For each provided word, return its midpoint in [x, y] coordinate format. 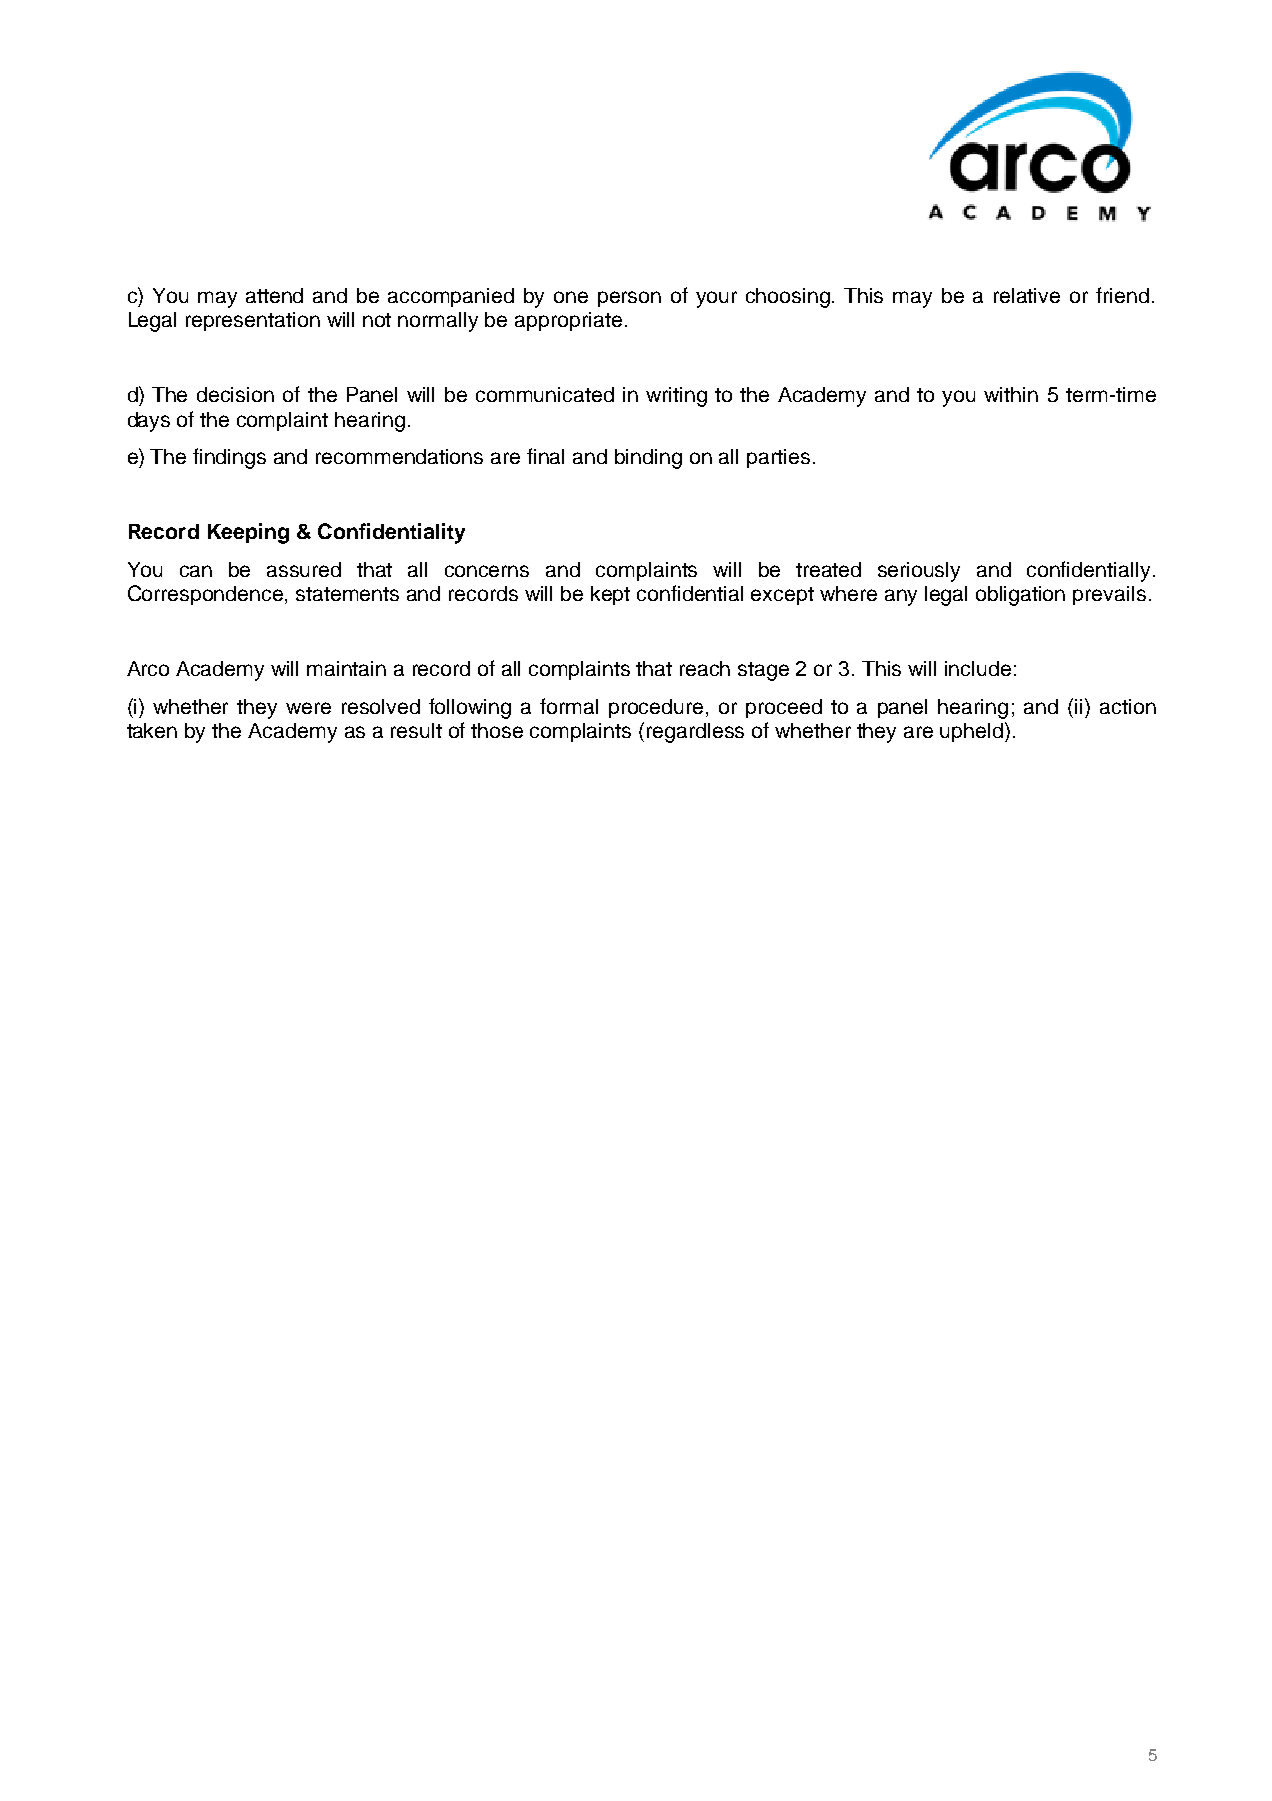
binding [648, 459]
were [308, 708]
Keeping [248, 533]
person [629, 299]
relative [1027, 295]
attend [274, 295]
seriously [919, 572]
